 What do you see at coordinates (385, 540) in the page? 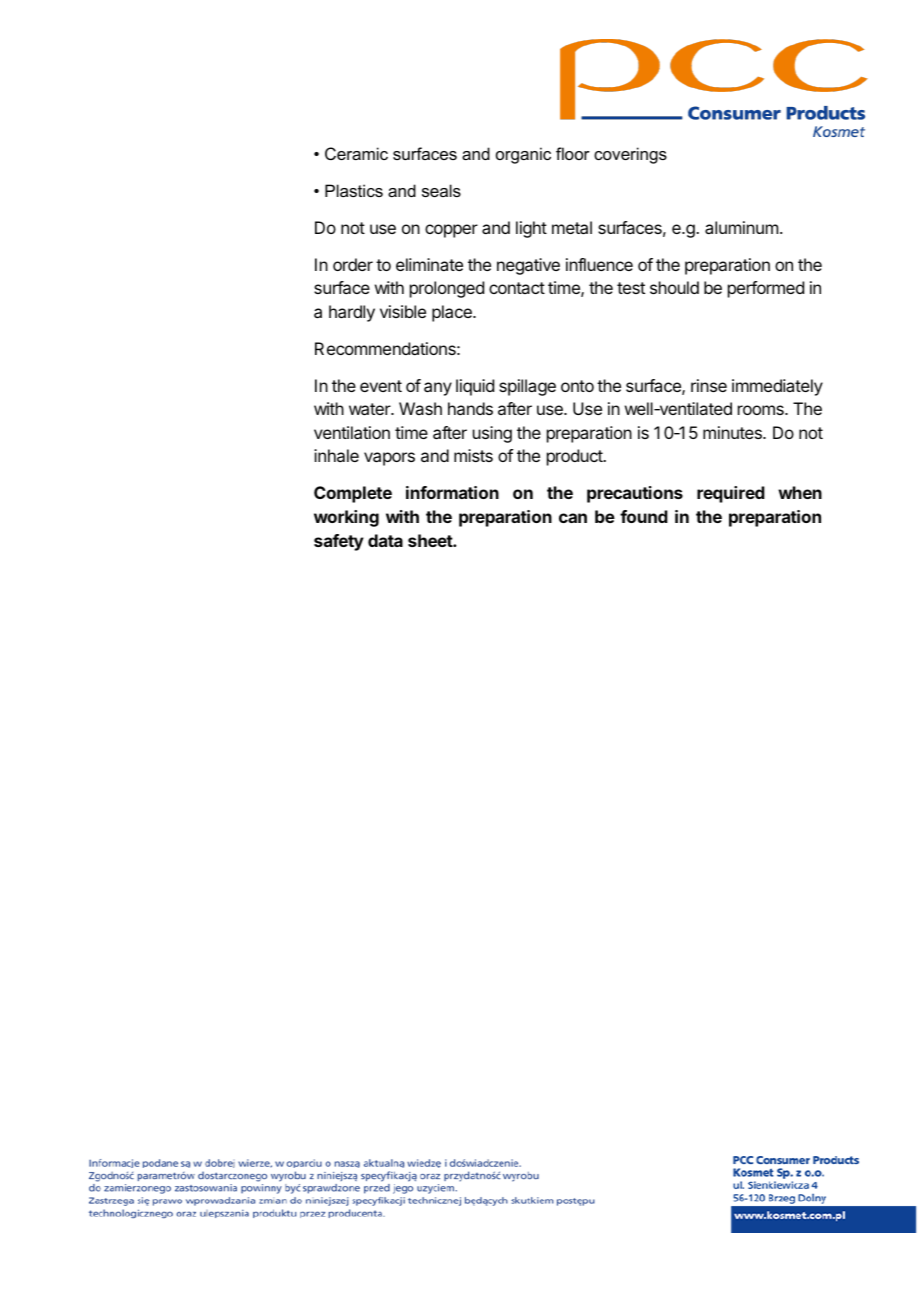
I see `data` at bounding box center [385, 540].
